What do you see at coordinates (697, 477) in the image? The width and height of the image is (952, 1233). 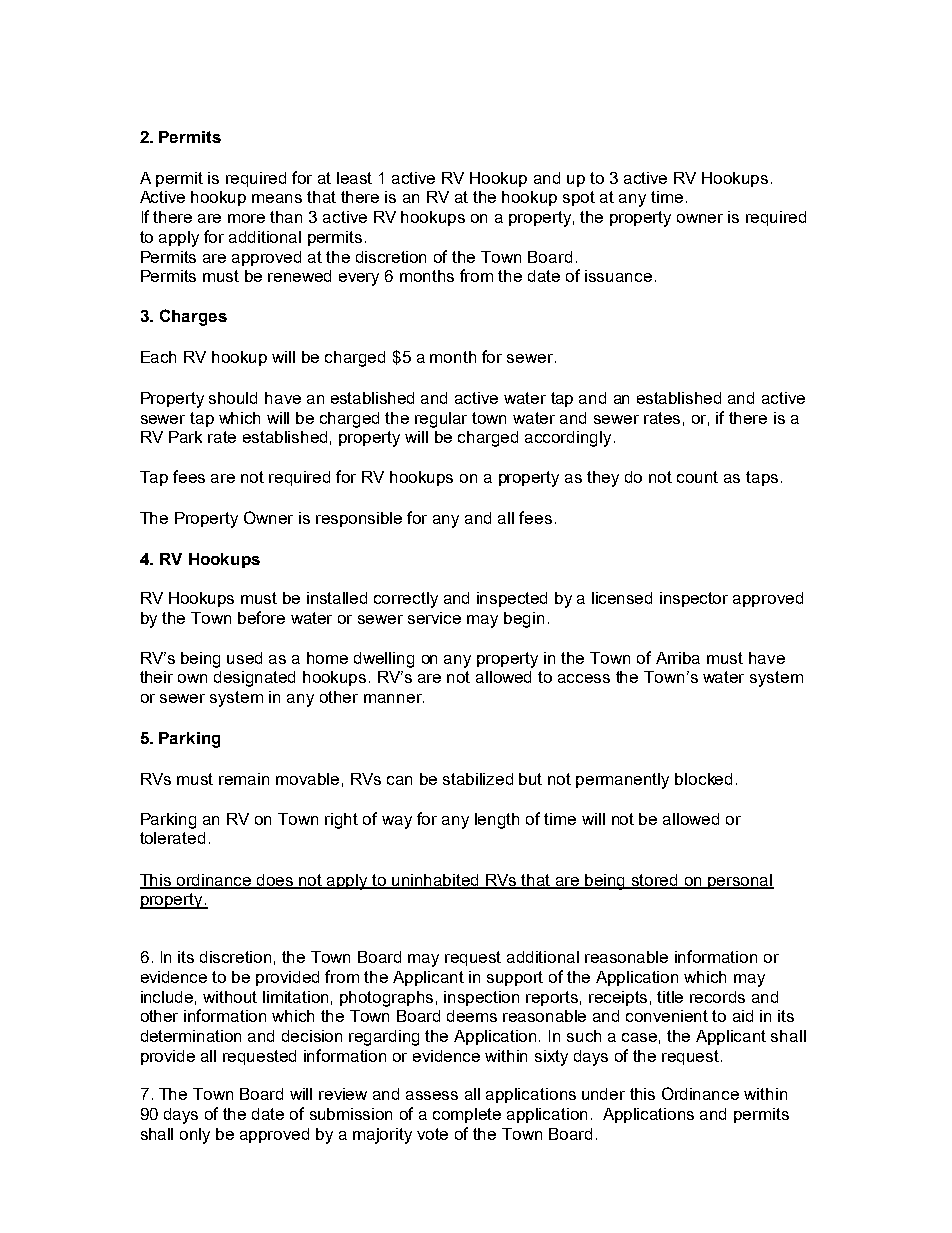 I see `count` at bounding box center [697, 477].
